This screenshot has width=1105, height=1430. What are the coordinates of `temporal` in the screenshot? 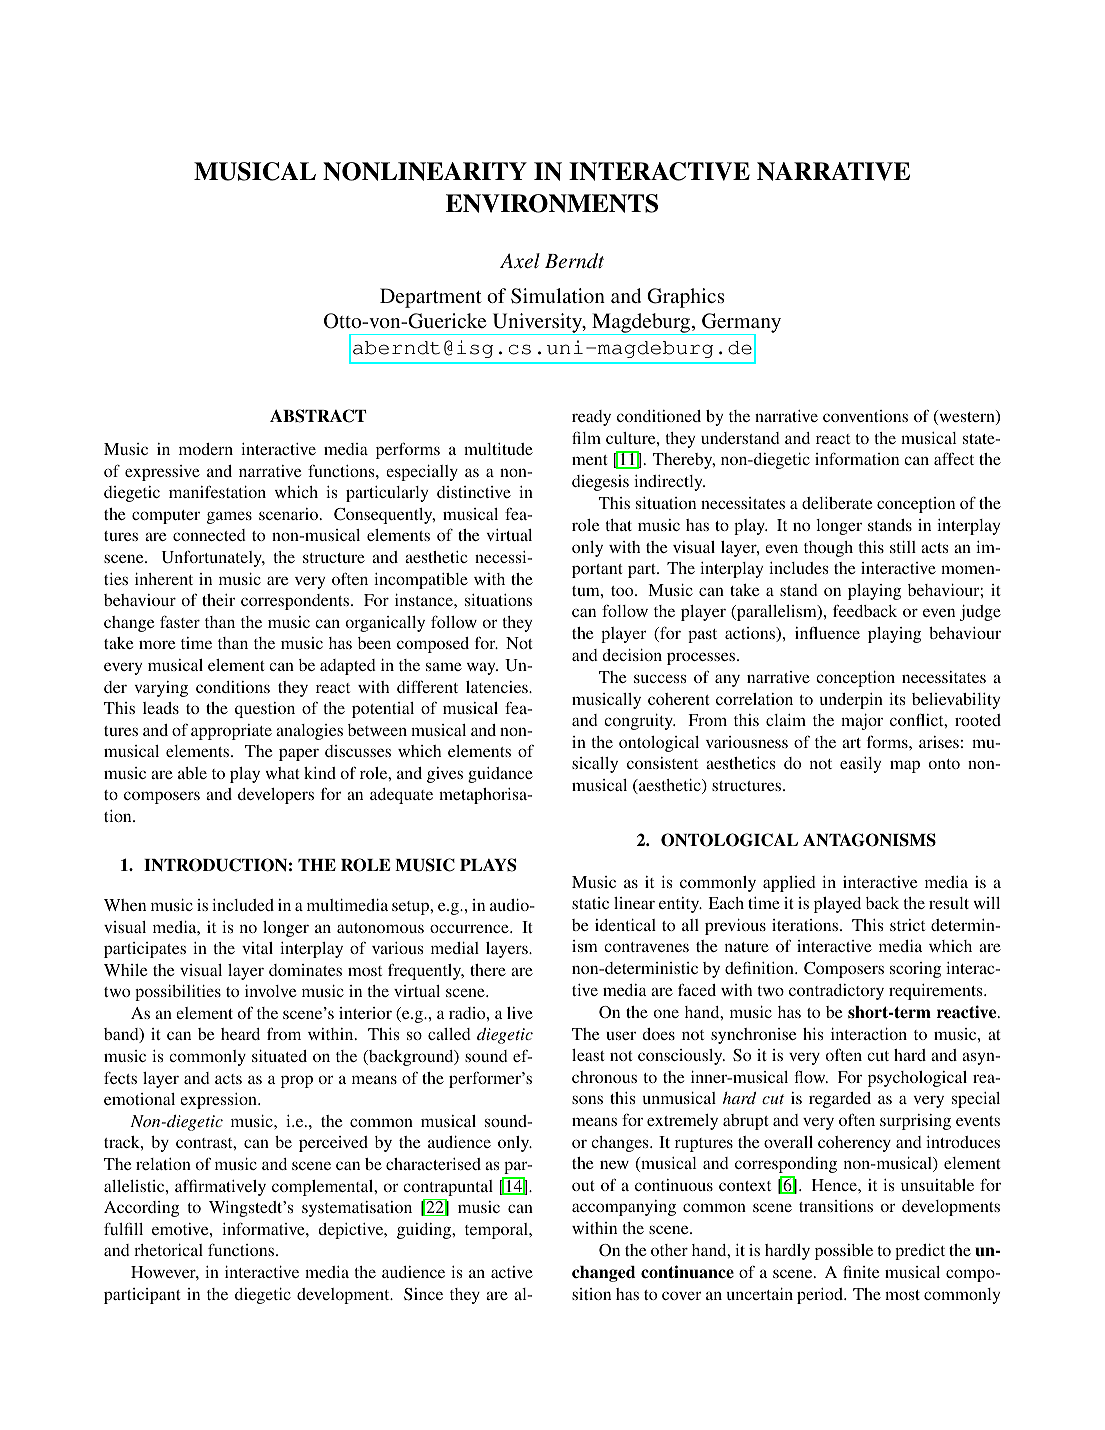 It's located at (498, 1231).
